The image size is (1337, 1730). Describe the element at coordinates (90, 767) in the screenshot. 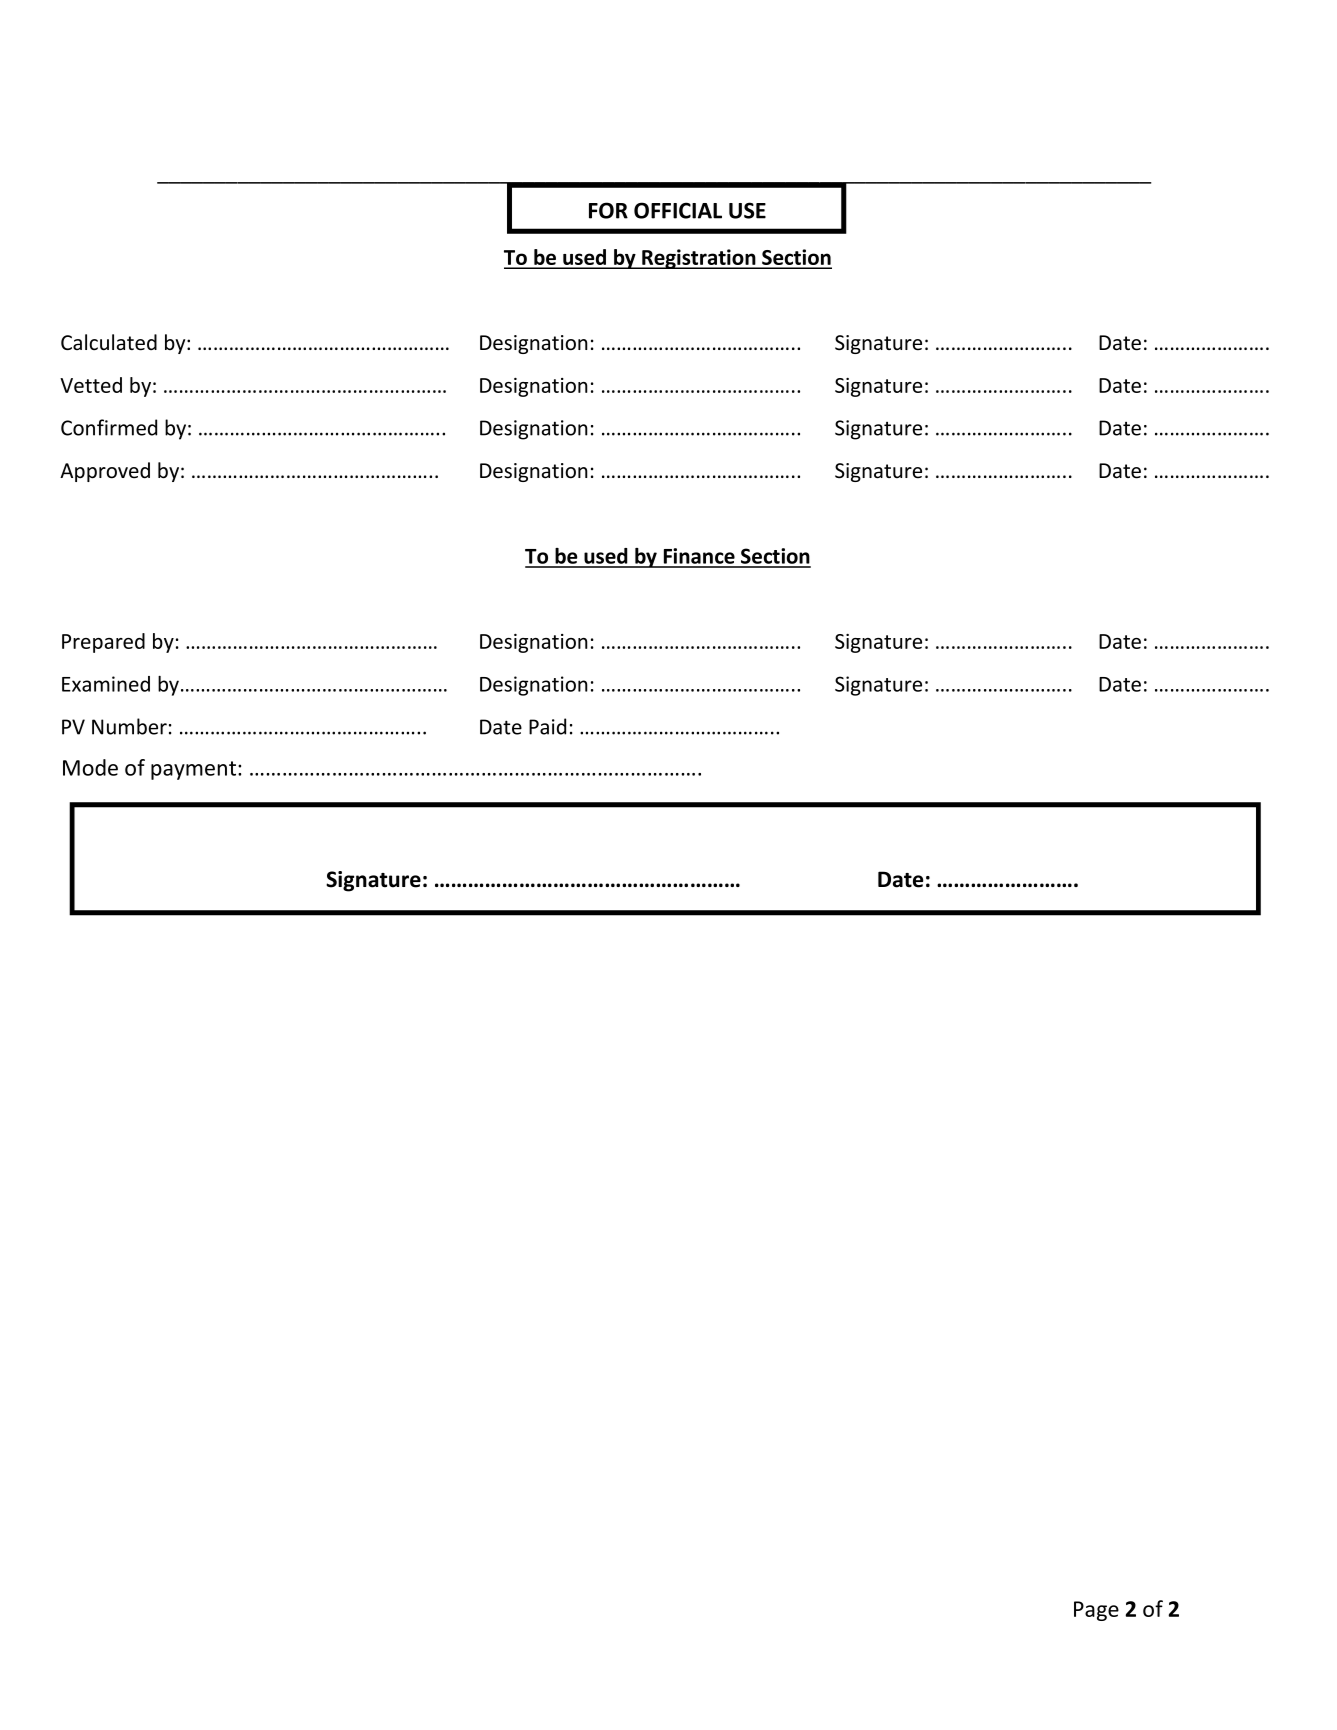

I see `Mode` at that location.
